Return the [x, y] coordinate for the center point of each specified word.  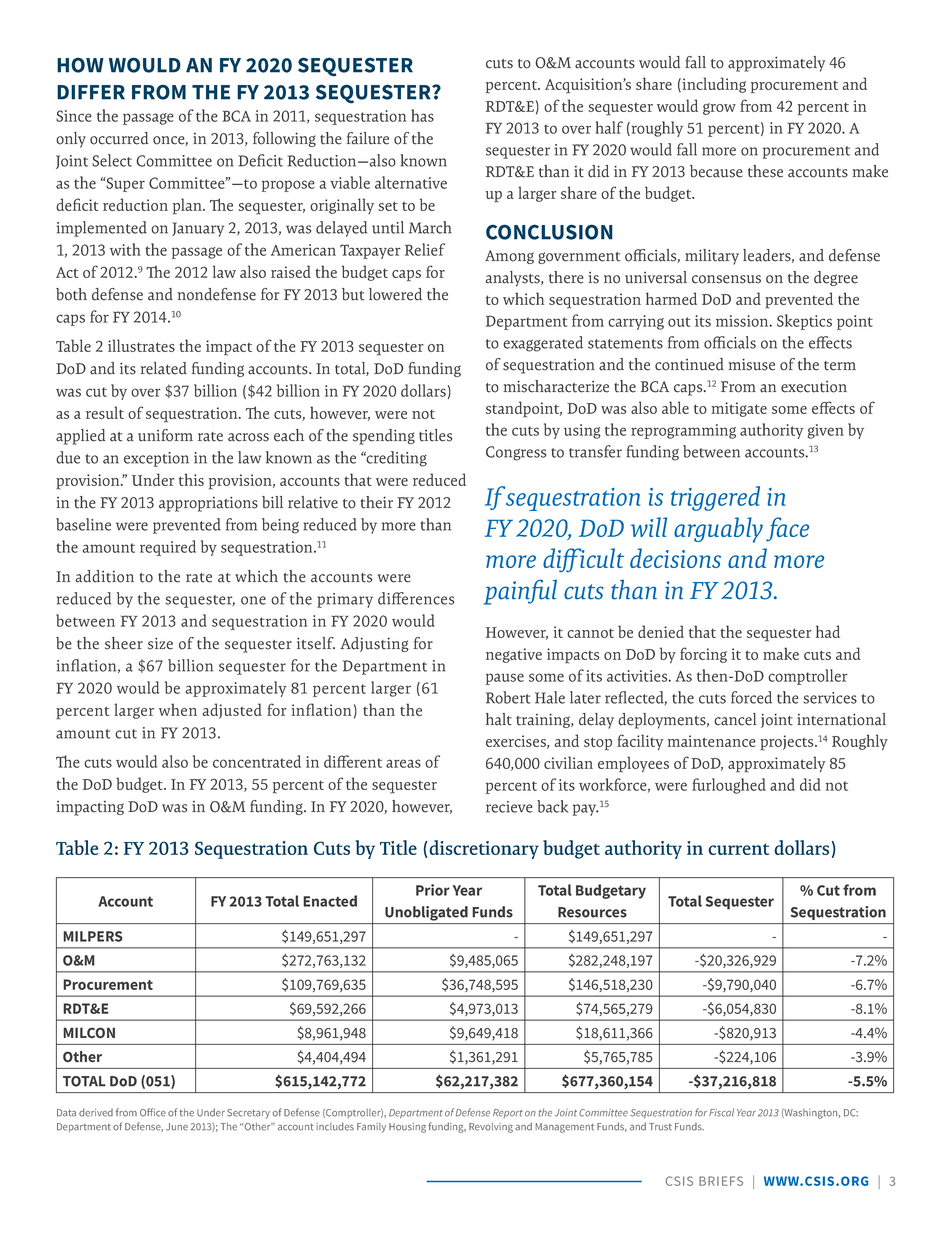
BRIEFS [721, 1181]
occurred [119, 138]
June [177, 1127]
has [422, 115]
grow [719, 109]
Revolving [491, 1127]
